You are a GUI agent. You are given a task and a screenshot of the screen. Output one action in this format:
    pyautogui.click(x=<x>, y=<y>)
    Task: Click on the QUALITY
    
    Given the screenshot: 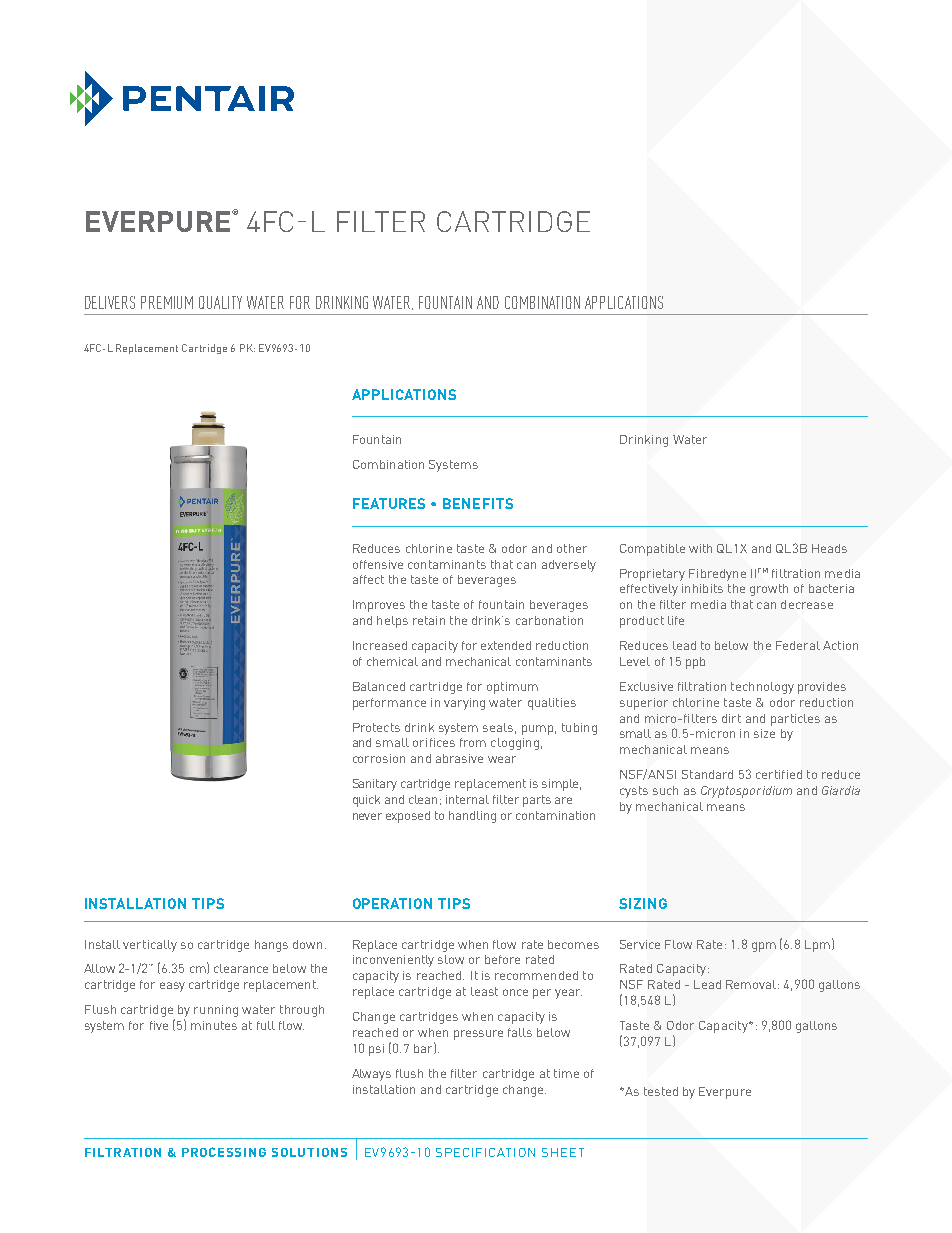 What is the action you would take?
    pyautogui.click(x=220, y=302)
